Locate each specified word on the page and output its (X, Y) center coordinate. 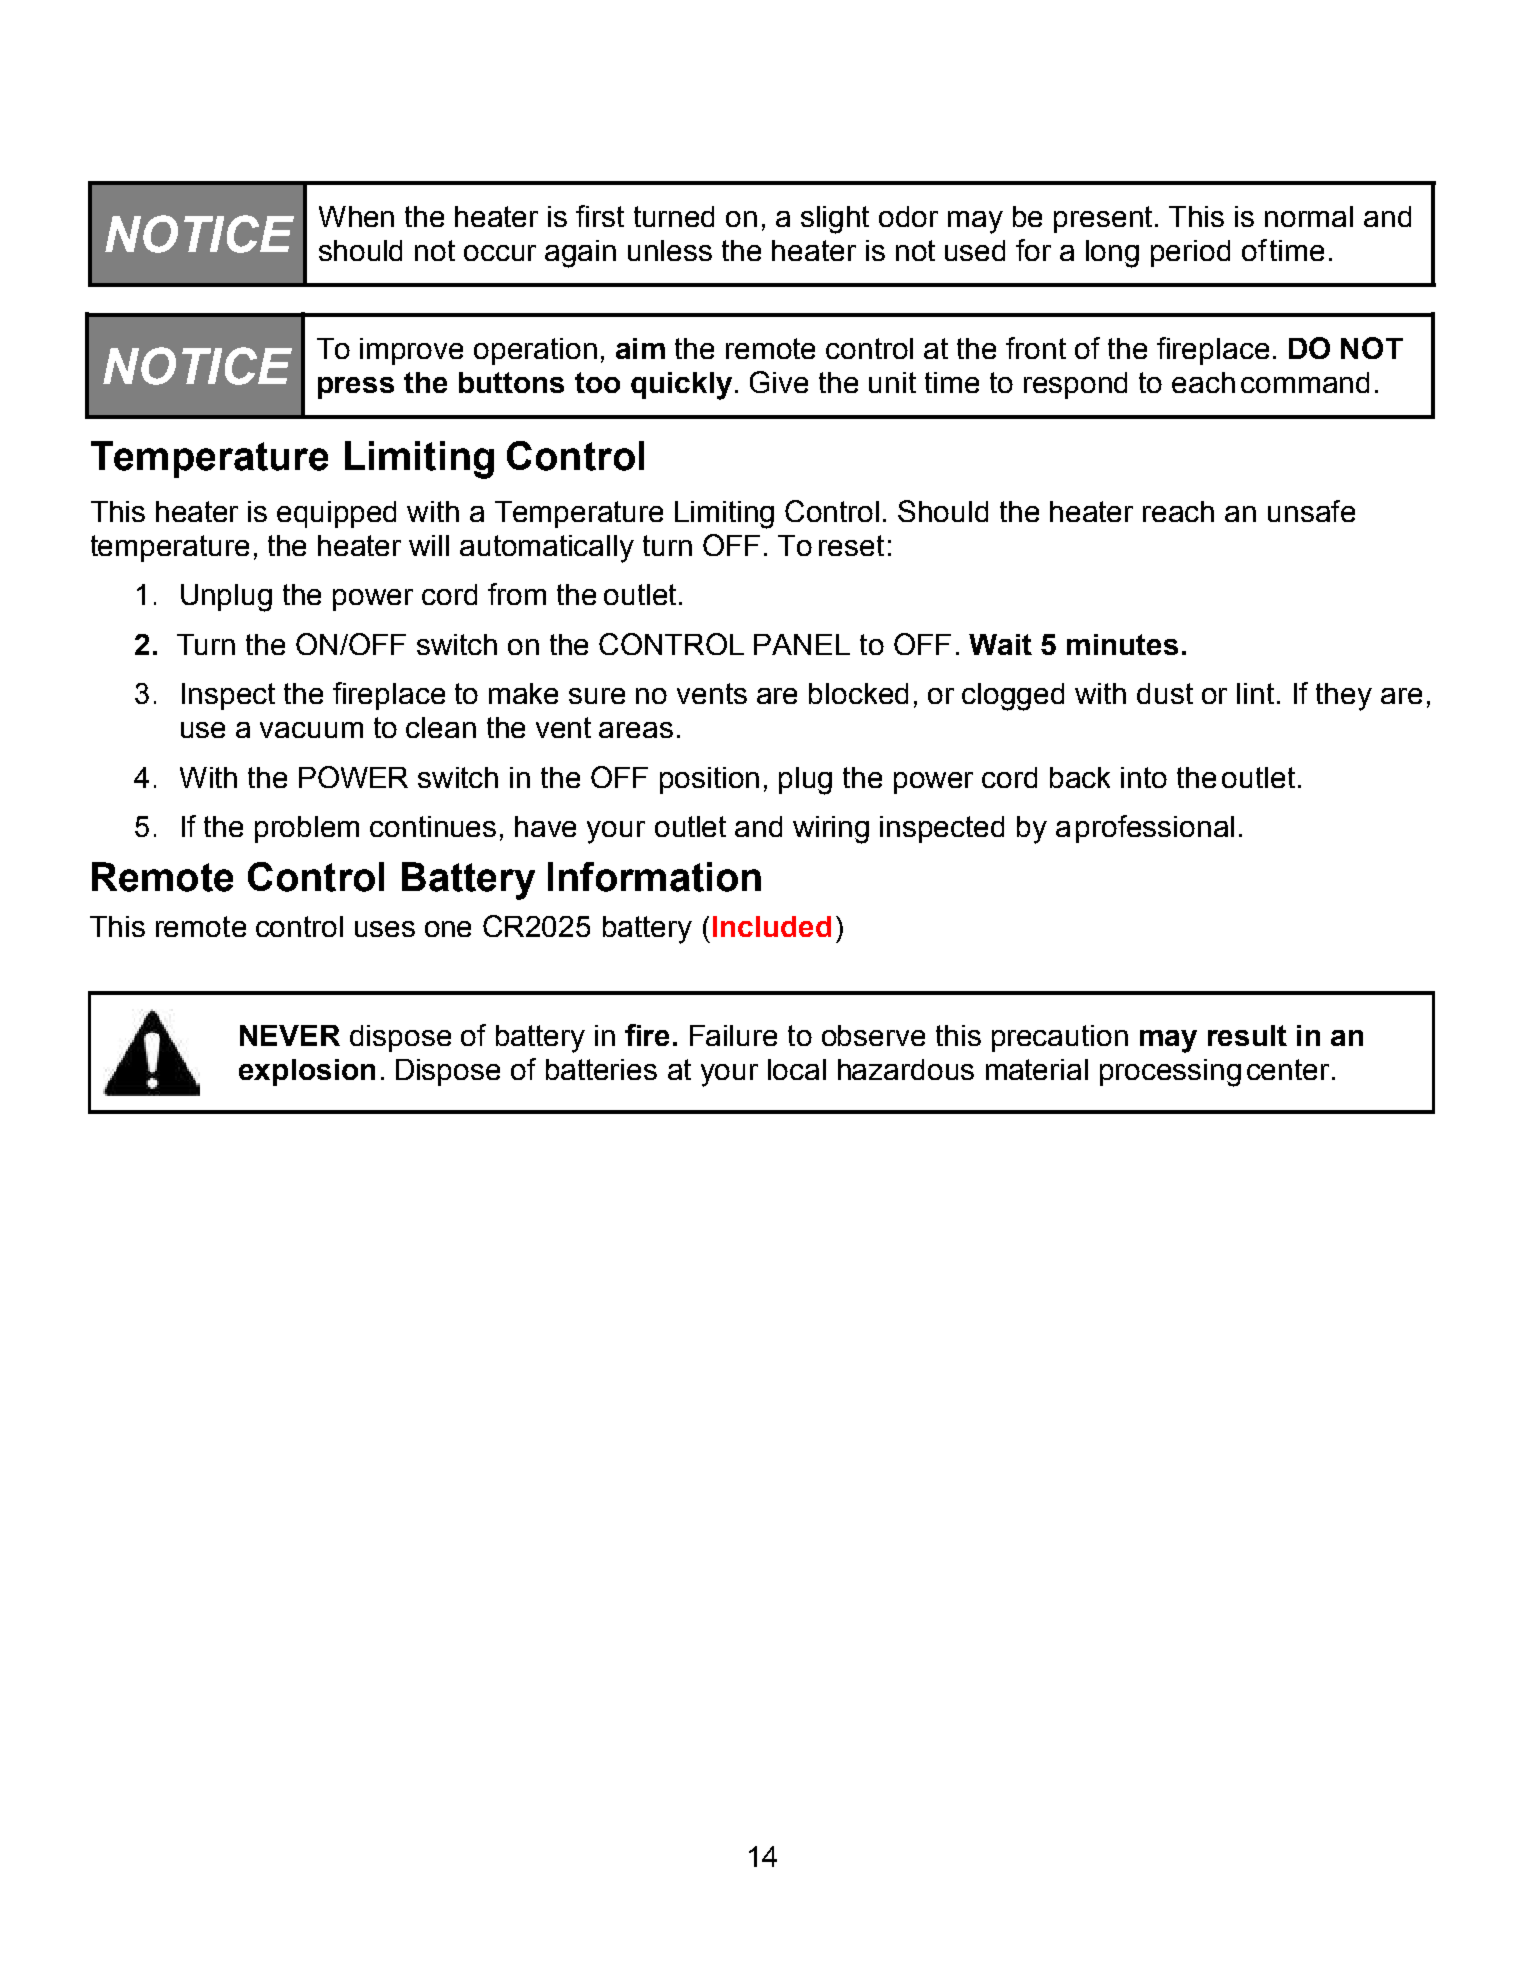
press (356, 388)
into (1144, 777)
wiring (831, 830)
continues (433, 826)
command (1305, 382)
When (356, 216)
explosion (307, 1072)
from (517, 594)
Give (779, 382)
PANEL (802, 644)
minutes (1122, 644)
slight (835, 220)
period (1190, 253)
